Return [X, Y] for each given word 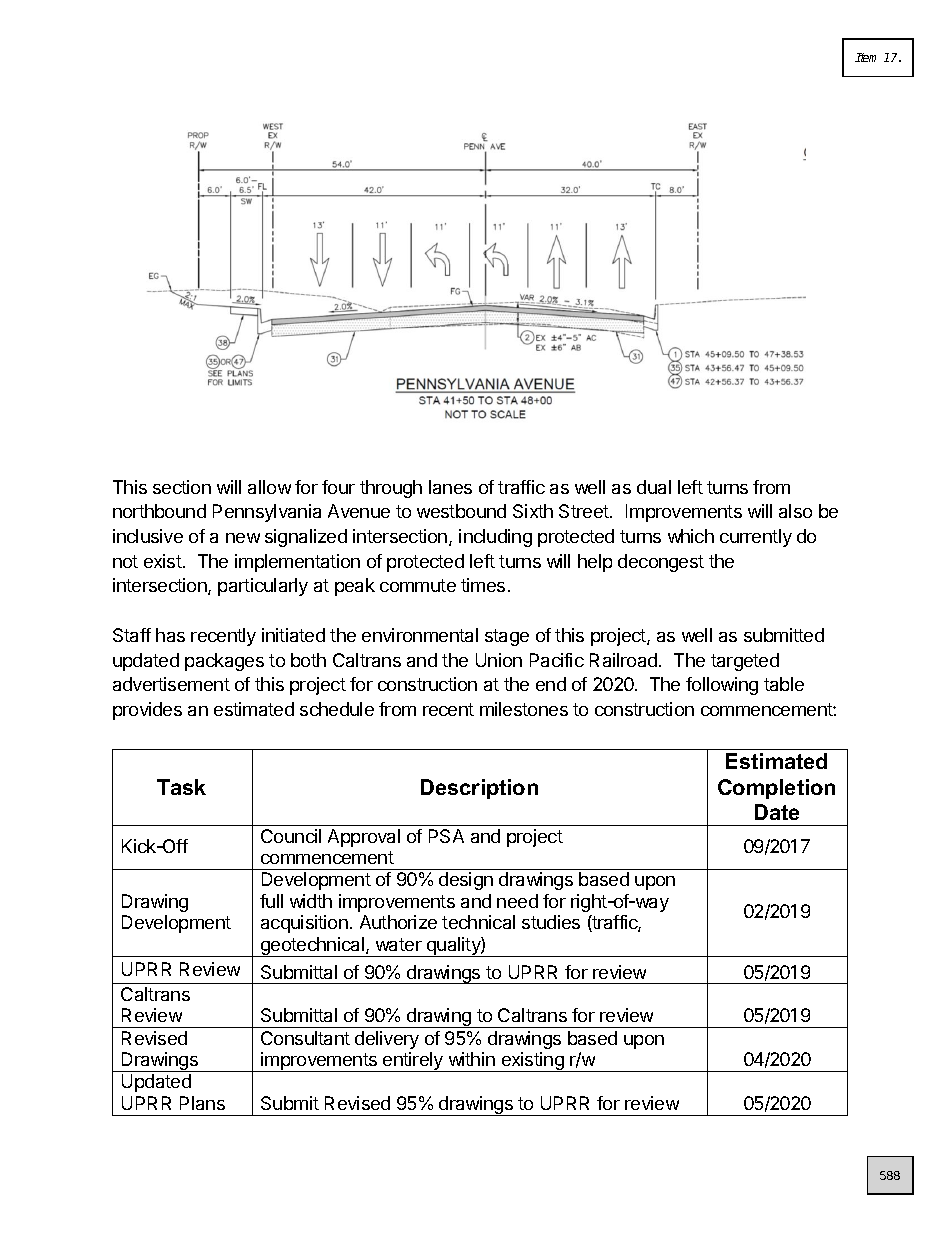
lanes [450, 487]
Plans [202, 1103]
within [472, 1059]
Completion [776, 789]
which [691, 536]
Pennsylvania [267, 513]
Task [181, 787]
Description [479, 789]
